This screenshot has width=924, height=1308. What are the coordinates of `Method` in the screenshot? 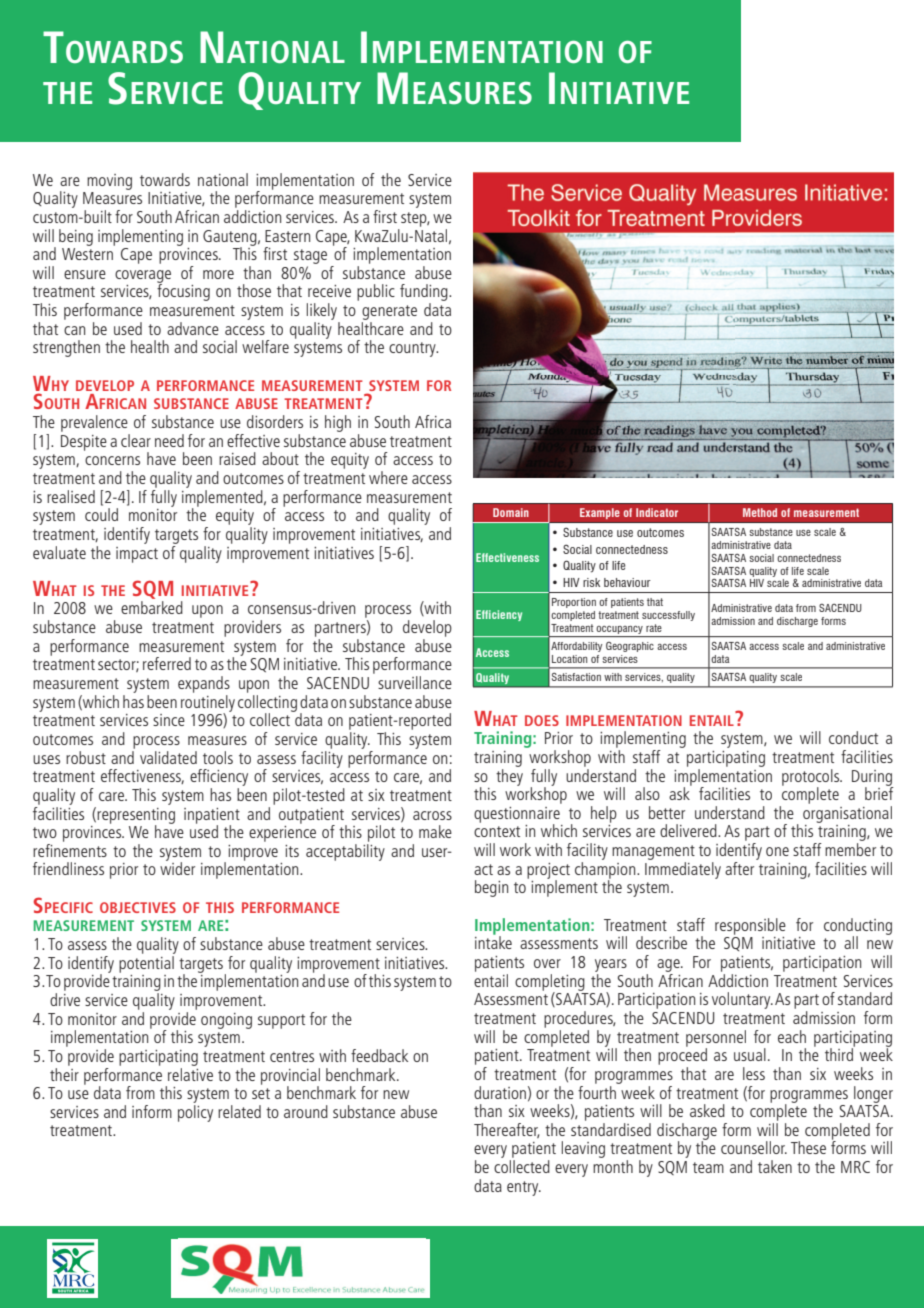 It's located at (760, 512).
